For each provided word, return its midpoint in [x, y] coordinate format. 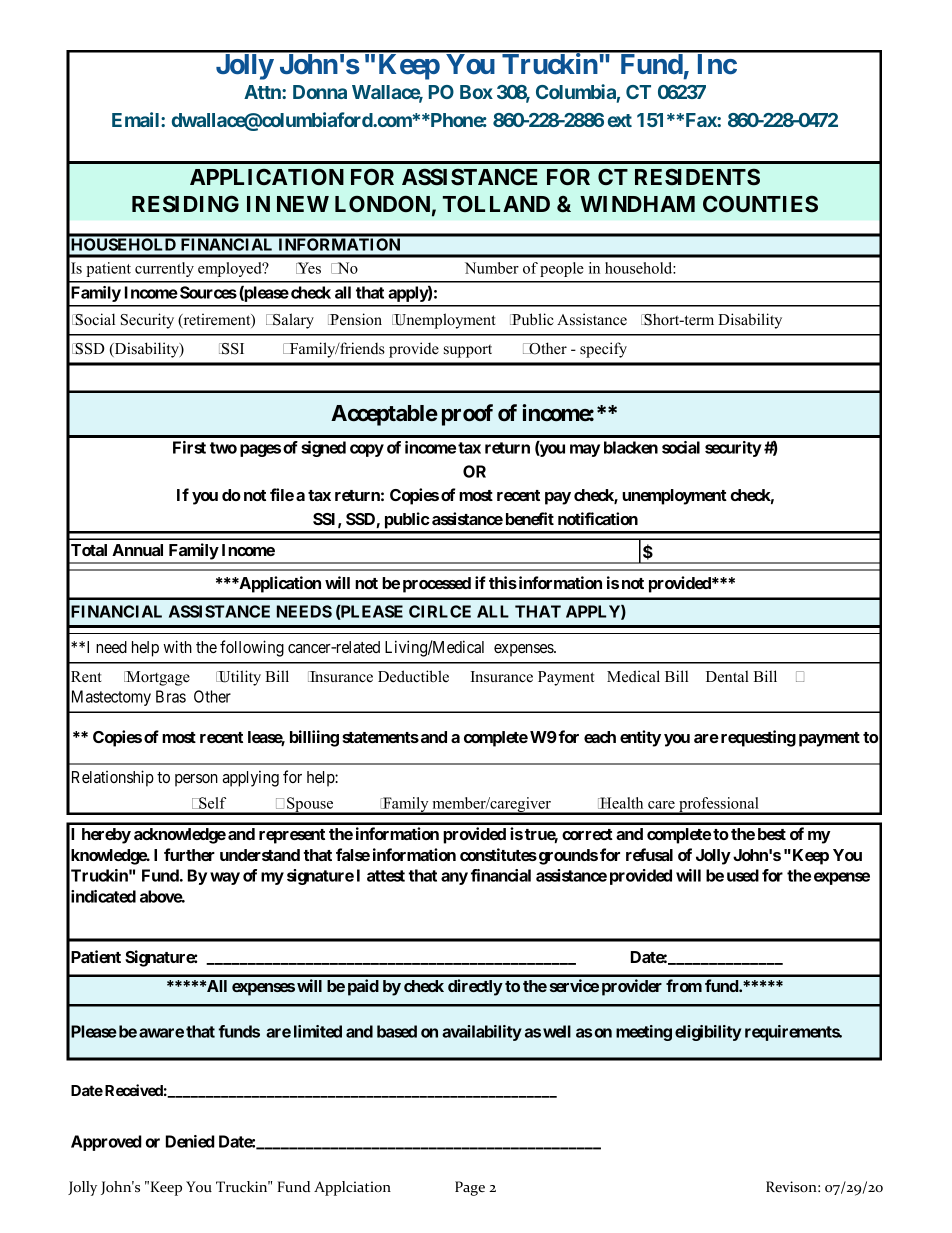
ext [620, 120]
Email [137, 119]
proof [467, 415]
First [189, 447]
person [196, 780]
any [454, 878]
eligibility [708, 1033]
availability [482, 1033]
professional [719, 806]
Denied [190, 1141]
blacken [631, 447]
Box [476, 92]
